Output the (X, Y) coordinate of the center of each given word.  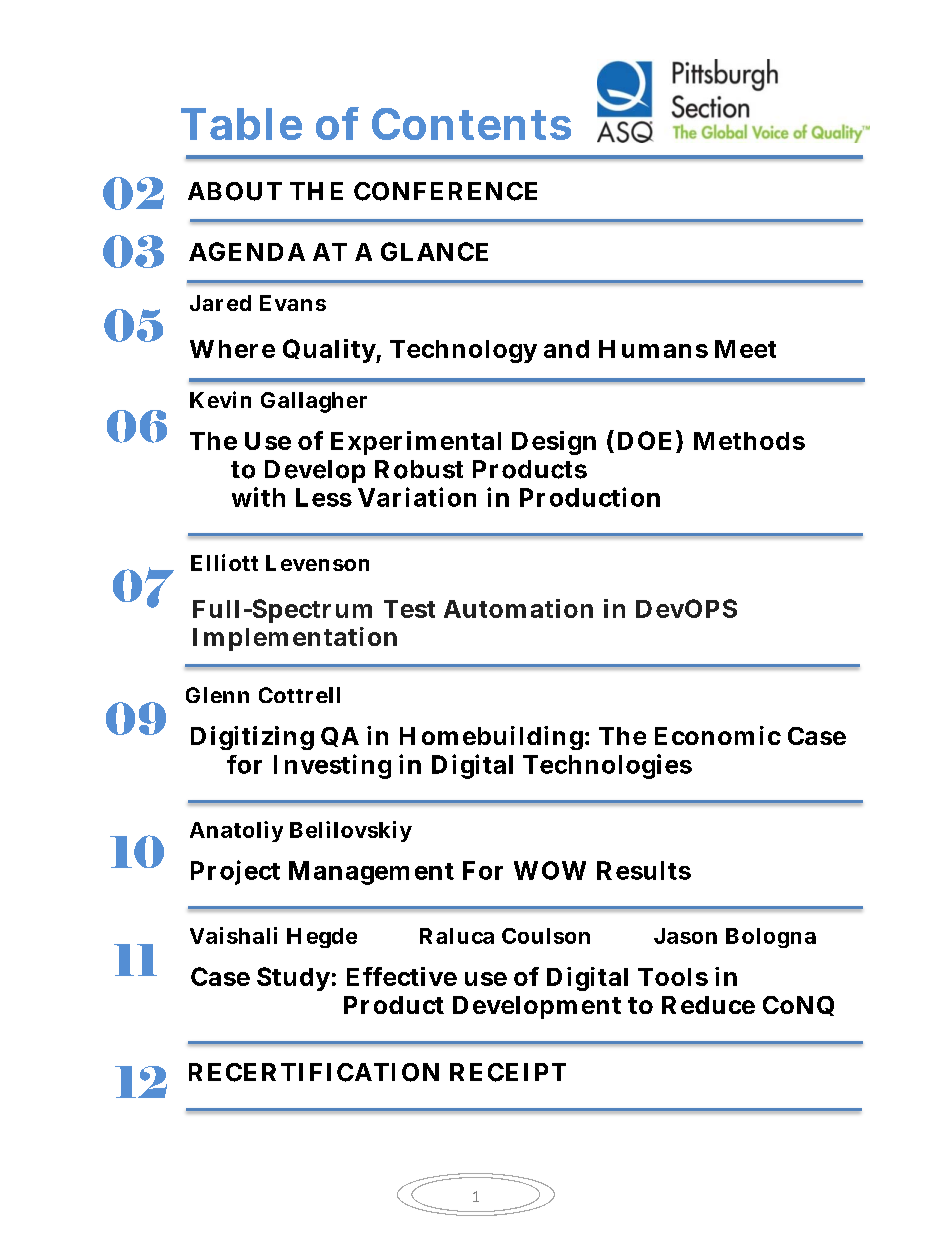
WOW (550, 870)
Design (554, 443)
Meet (745, 349)
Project (235, 872)
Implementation (295, 639)
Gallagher (314, 402)
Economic (718, 735)
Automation (518, 608)
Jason (685, 936)
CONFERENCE (445, 191)
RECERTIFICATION (314, 1072)
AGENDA (247, 251)
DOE (644, 440)
